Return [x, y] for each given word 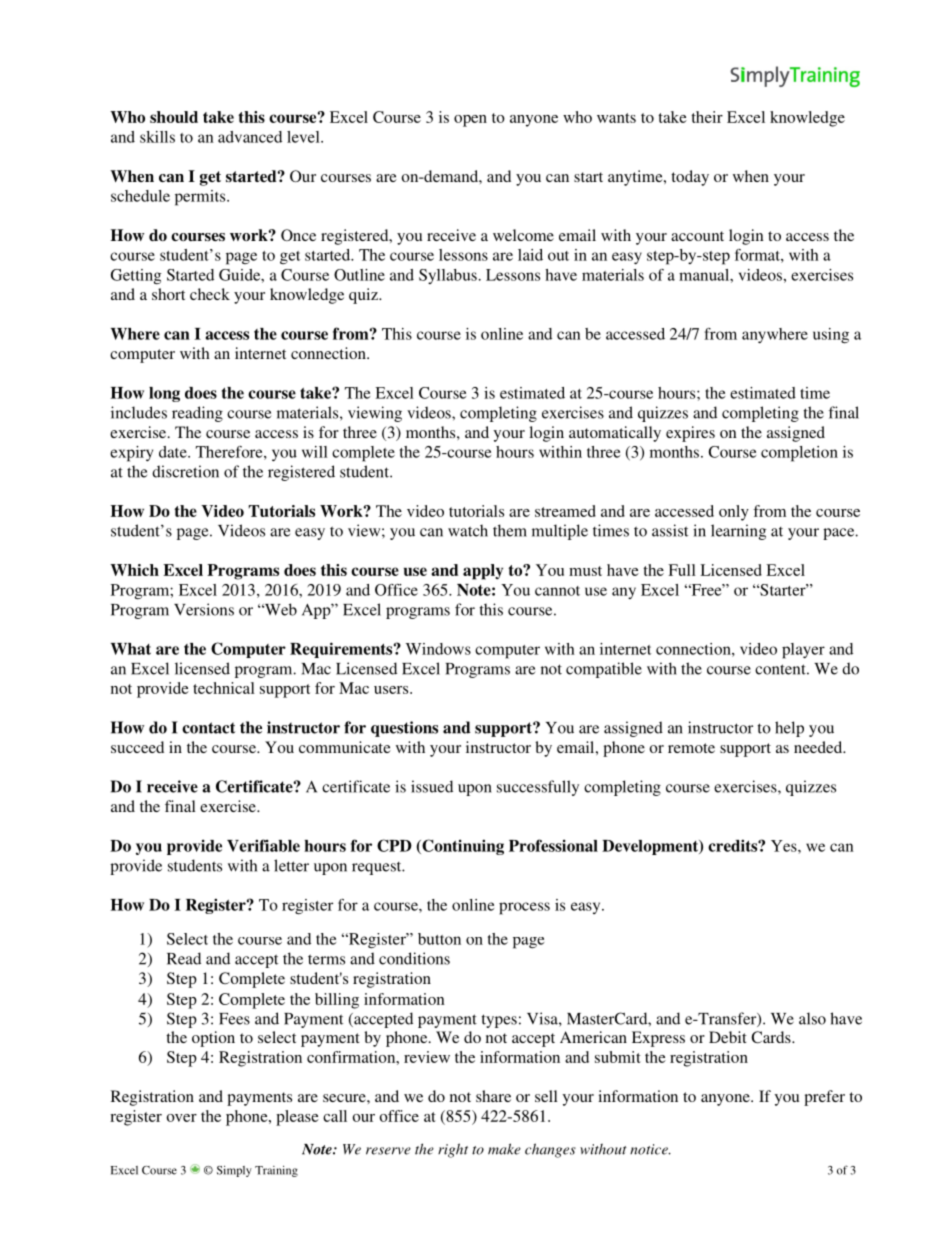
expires [690, 434]
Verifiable [263, 845]
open [470, 121]
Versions [204, 609]
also [812, 1018]
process [524, 908]
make [504, 1149]
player [803, 651]
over [182, 1118]
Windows [438, 649]
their [707, 117]
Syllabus [448, 276]
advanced [250, 137]
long [164, 394]
